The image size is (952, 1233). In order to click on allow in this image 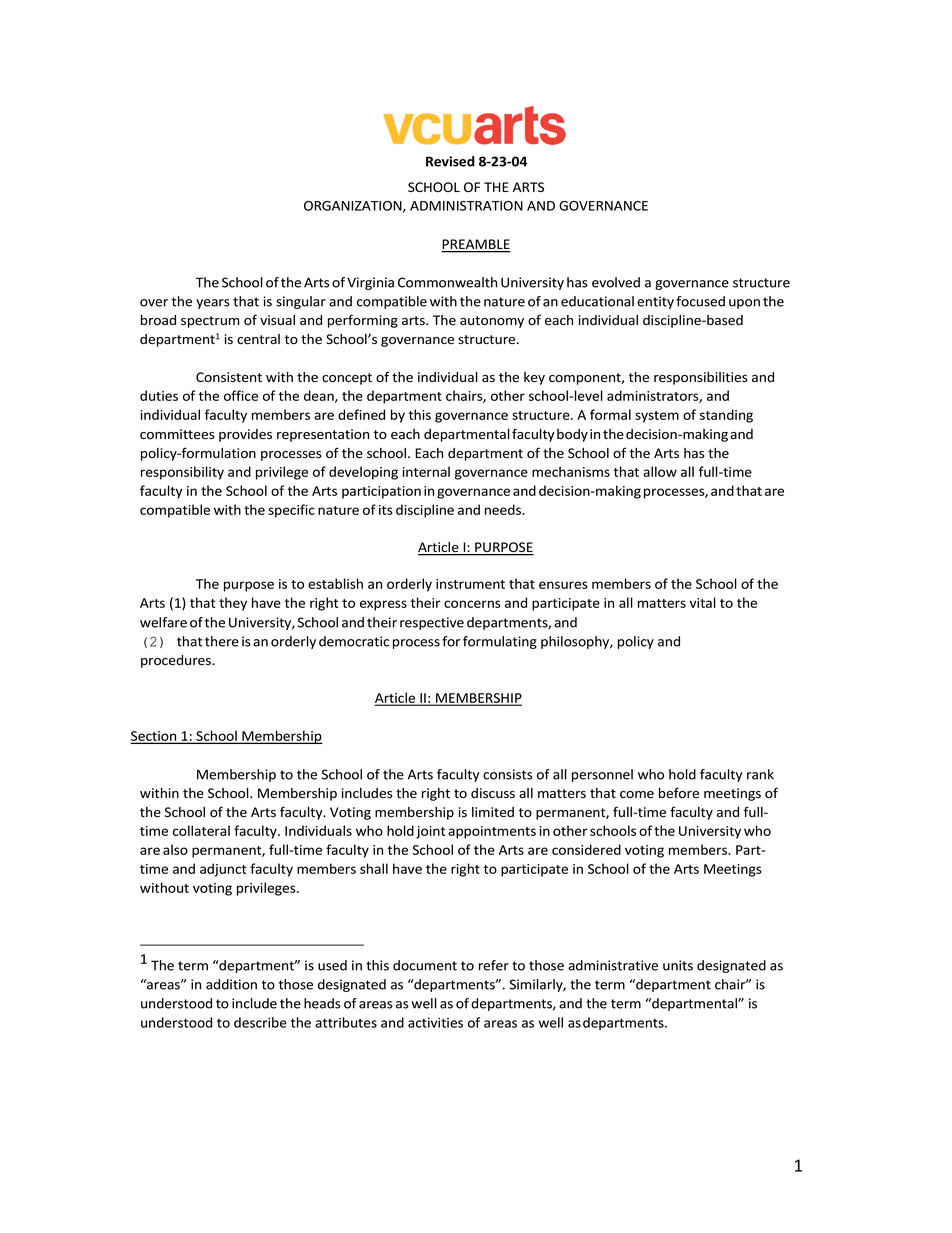, I will do `click(660, 471)`.
